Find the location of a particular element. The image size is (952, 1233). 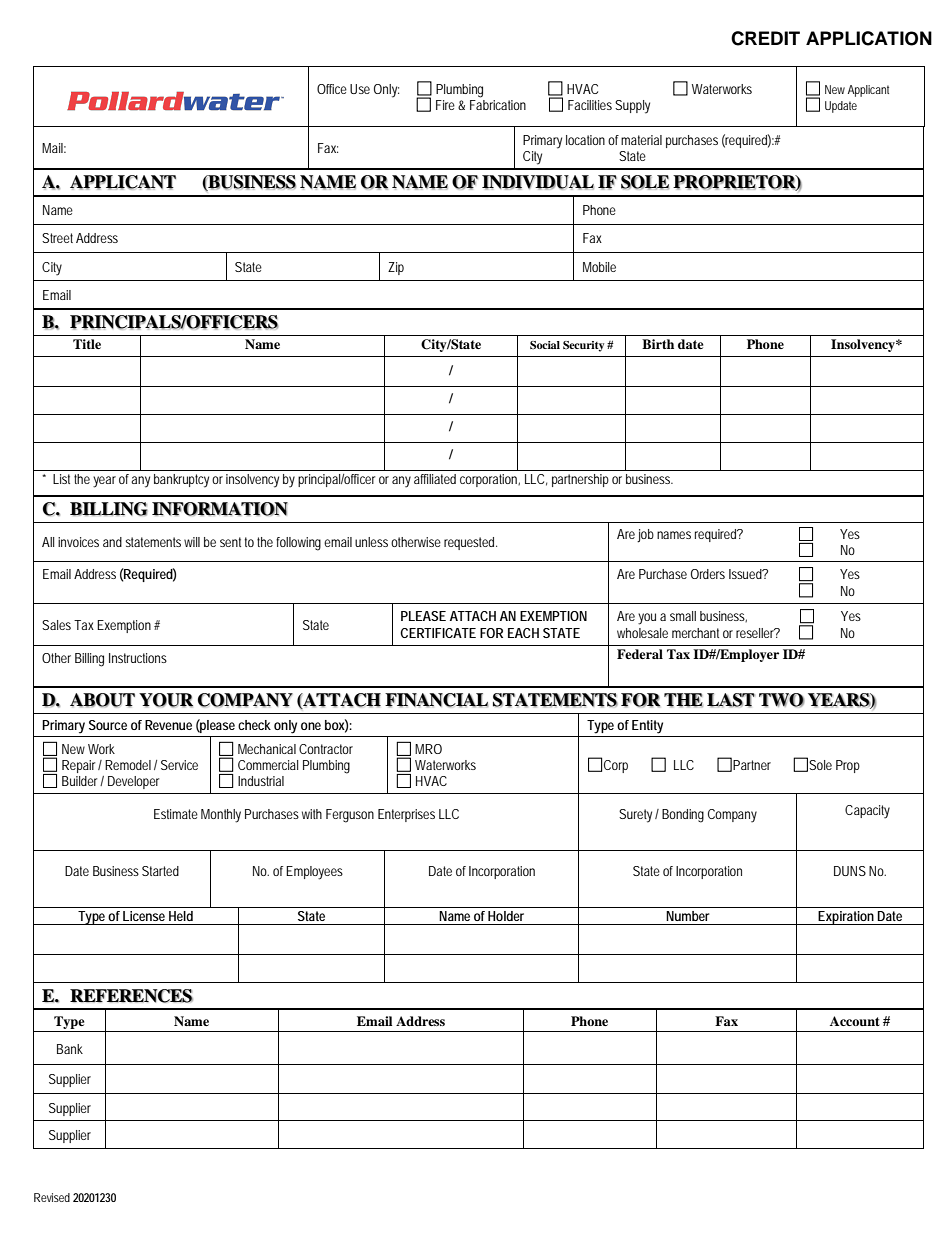

affiliated is located at coordinates (435, 479).
